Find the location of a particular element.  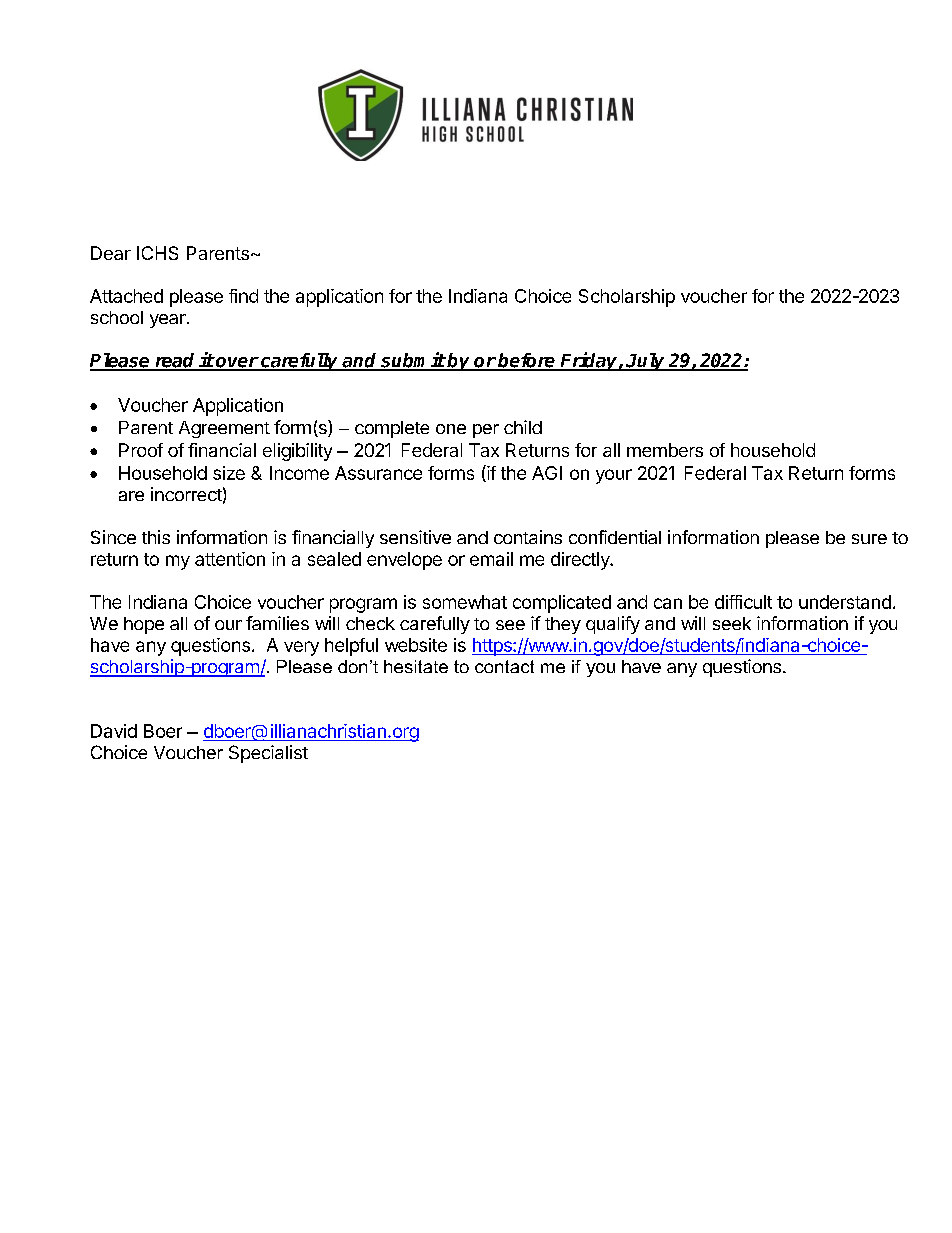

seek is located at coordinates (732, 623).
